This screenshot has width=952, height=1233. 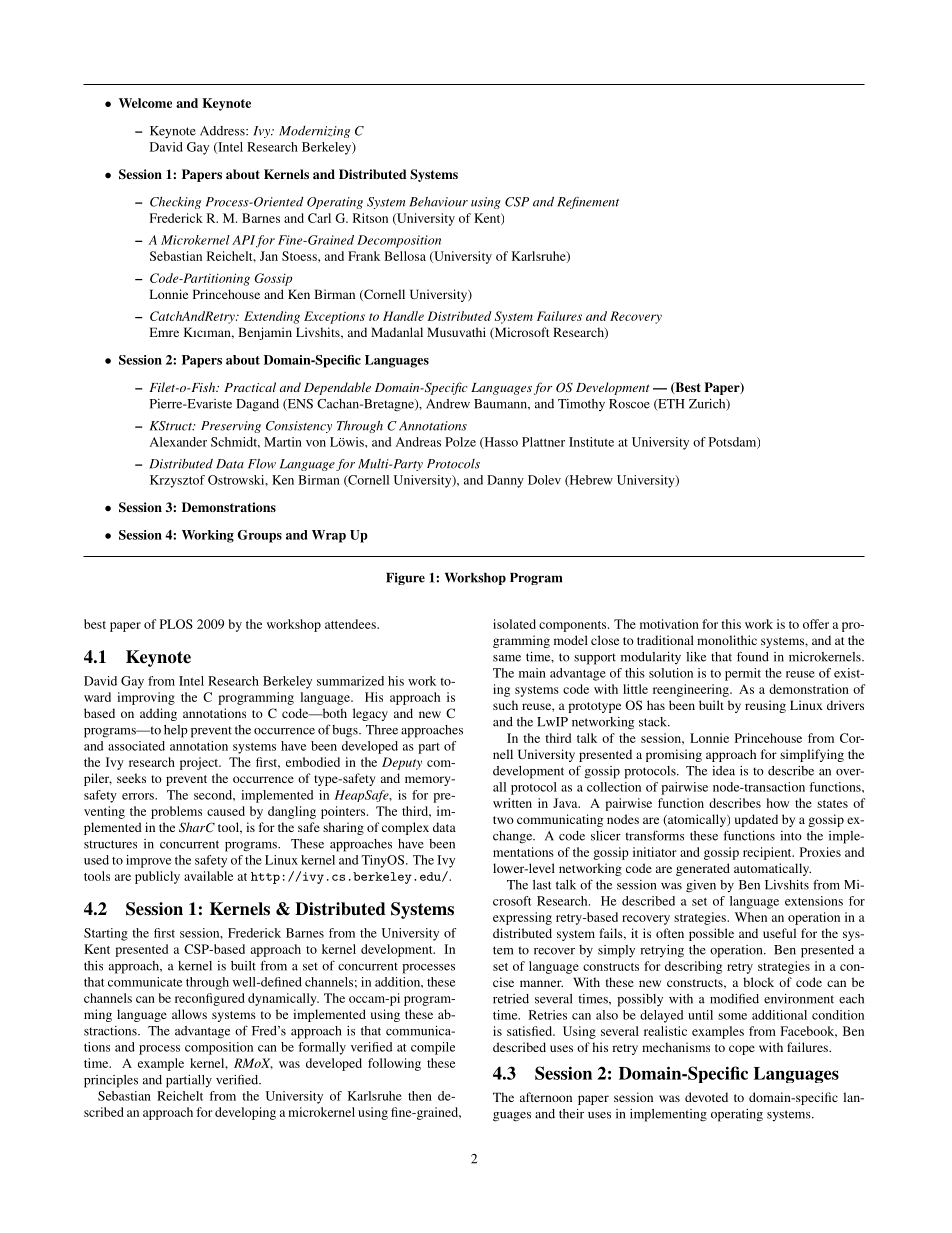 What do you see at coordinates (223, 131) in the screenshot?
I see `Address` at bounding box center [223, 131].
